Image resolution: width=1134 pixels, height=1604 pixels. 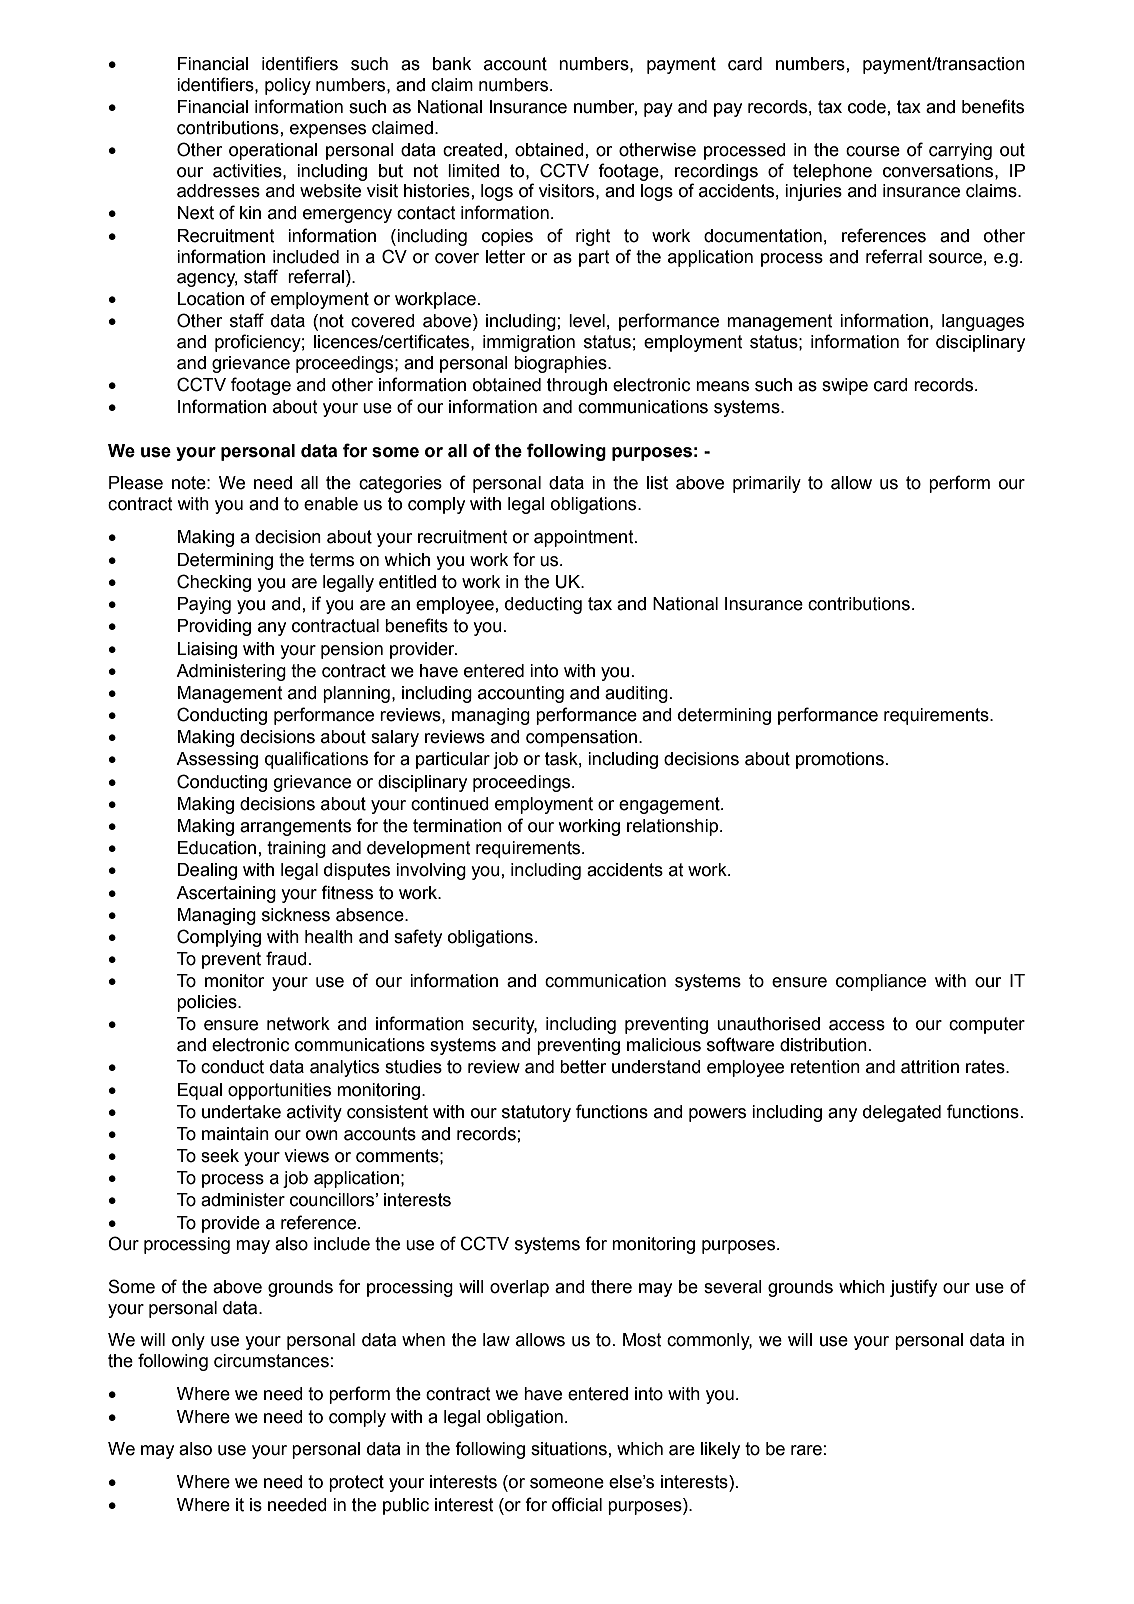 I want to click on Location, so click(x=211, y=299).
